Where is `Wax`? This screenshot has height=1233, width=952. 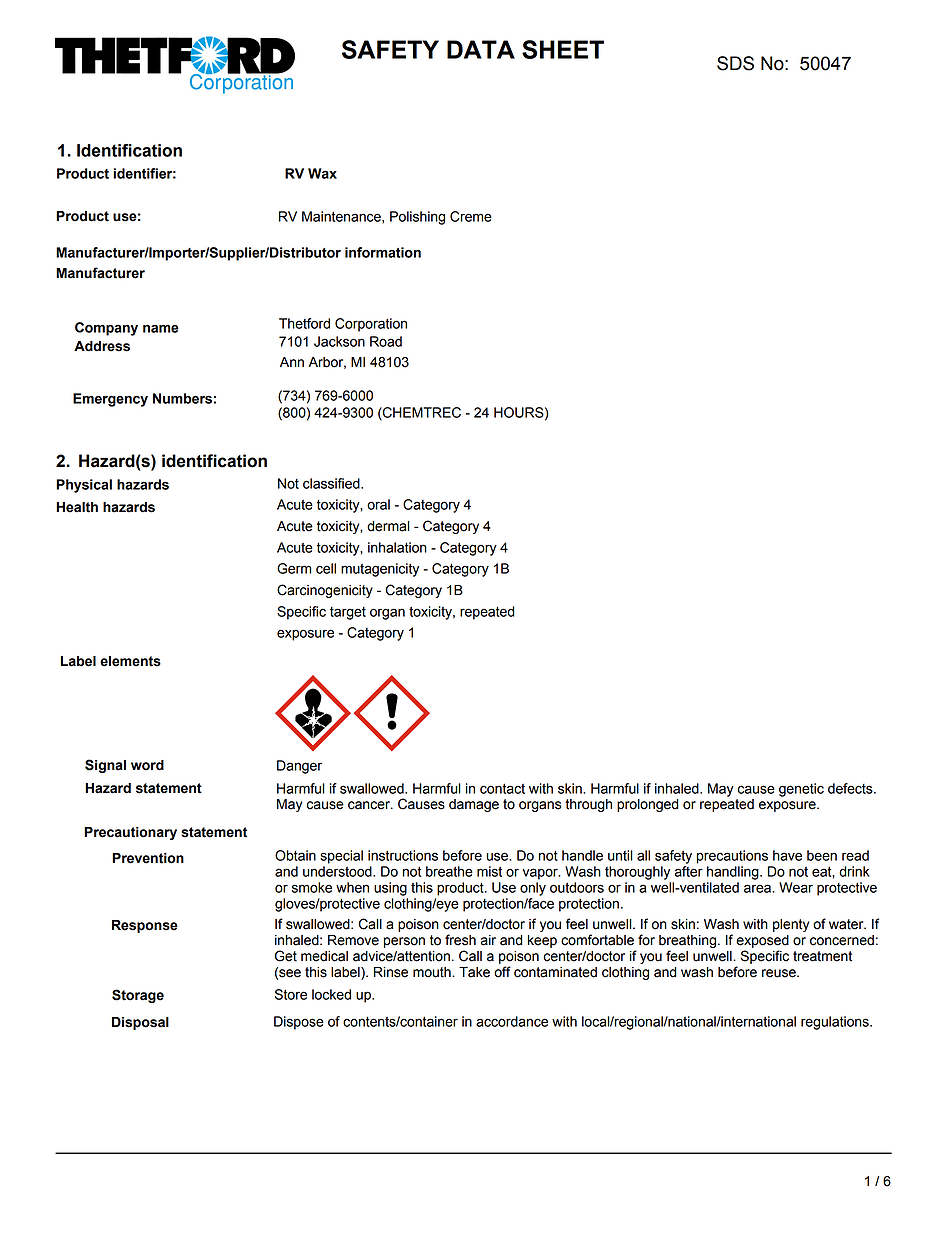
Wax is located at coordinates (322, 173).
